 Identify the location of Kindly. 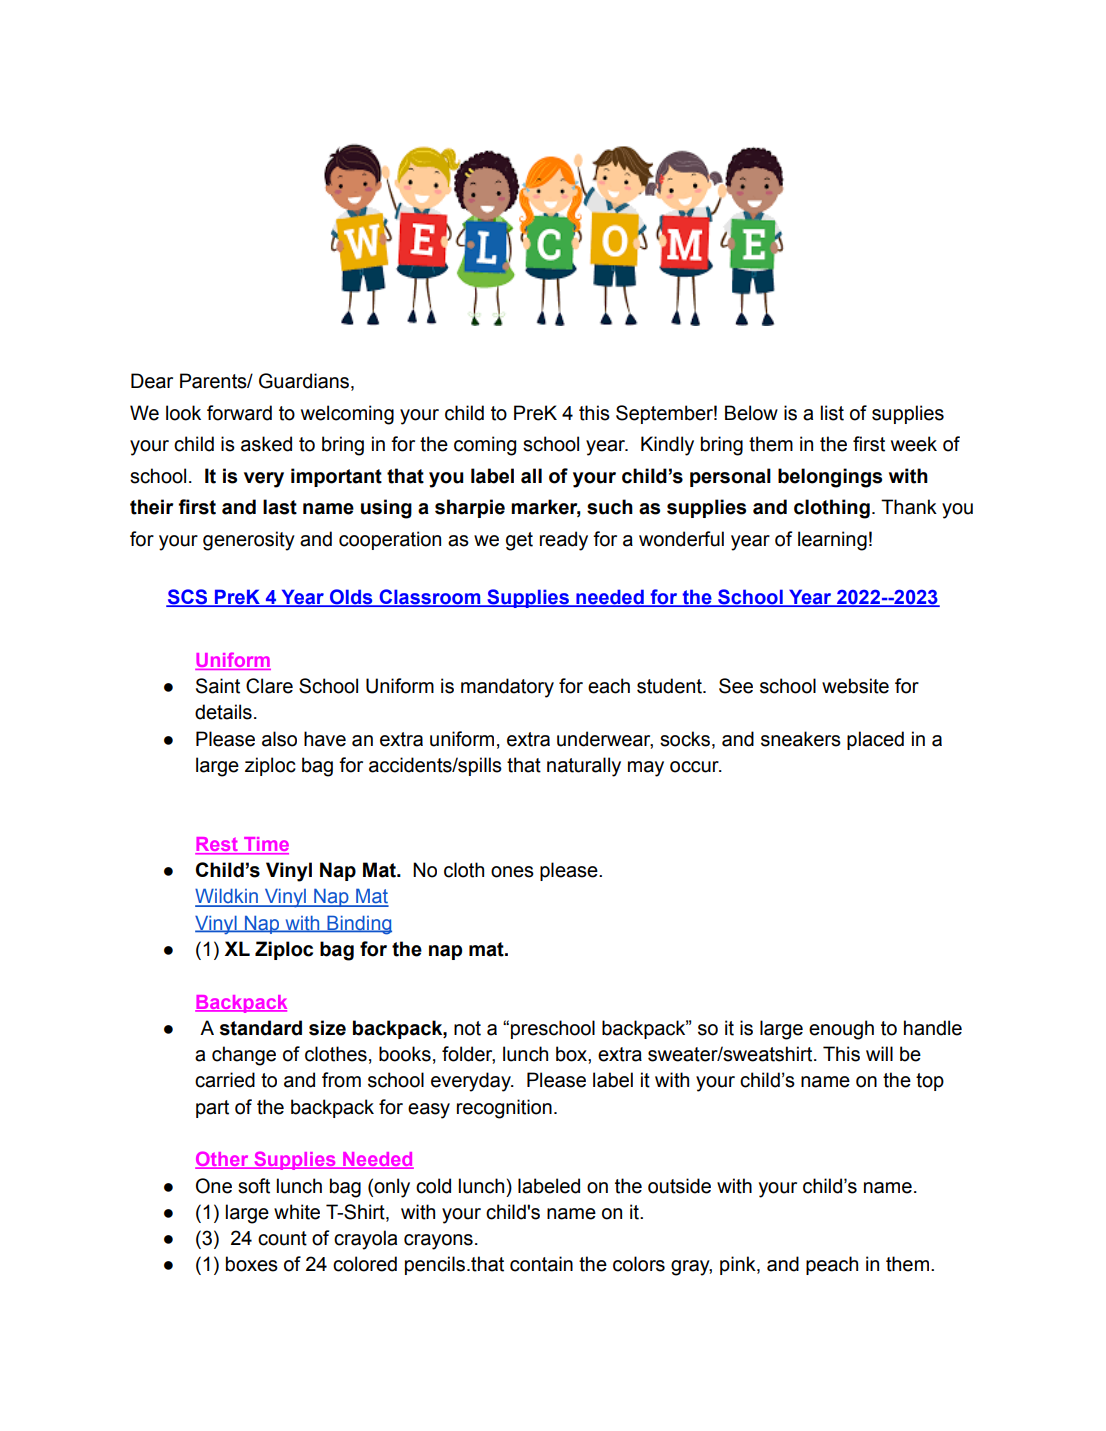
(667, 446).
